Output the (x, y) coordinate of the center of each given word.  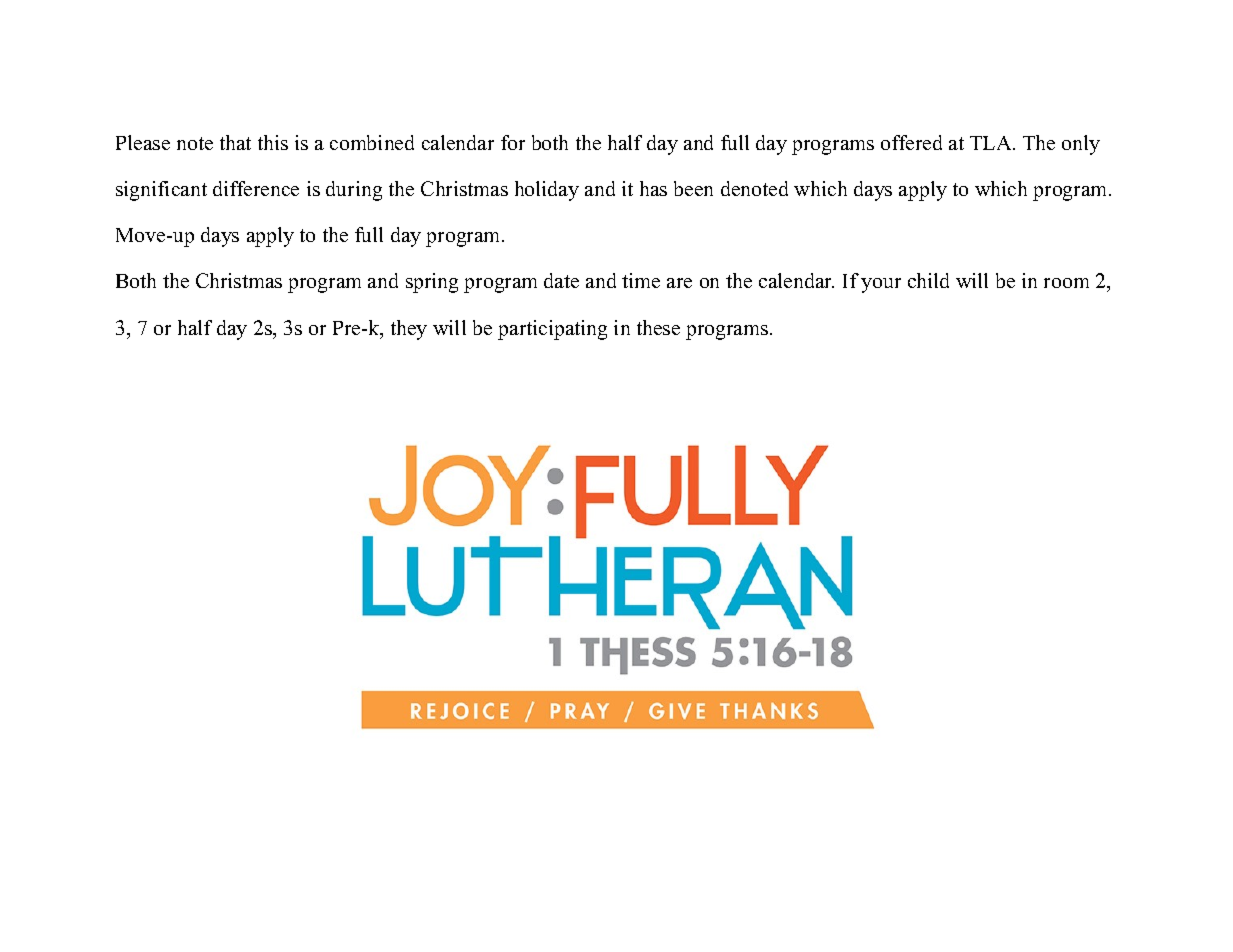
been (693, 188)
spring (432, 283)
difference (256, 188)
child (928, 280)
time (641, 280)
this (273, 142)
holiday (547, 191)
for (513, 142)
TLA (992, 143)
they (409, 330)
